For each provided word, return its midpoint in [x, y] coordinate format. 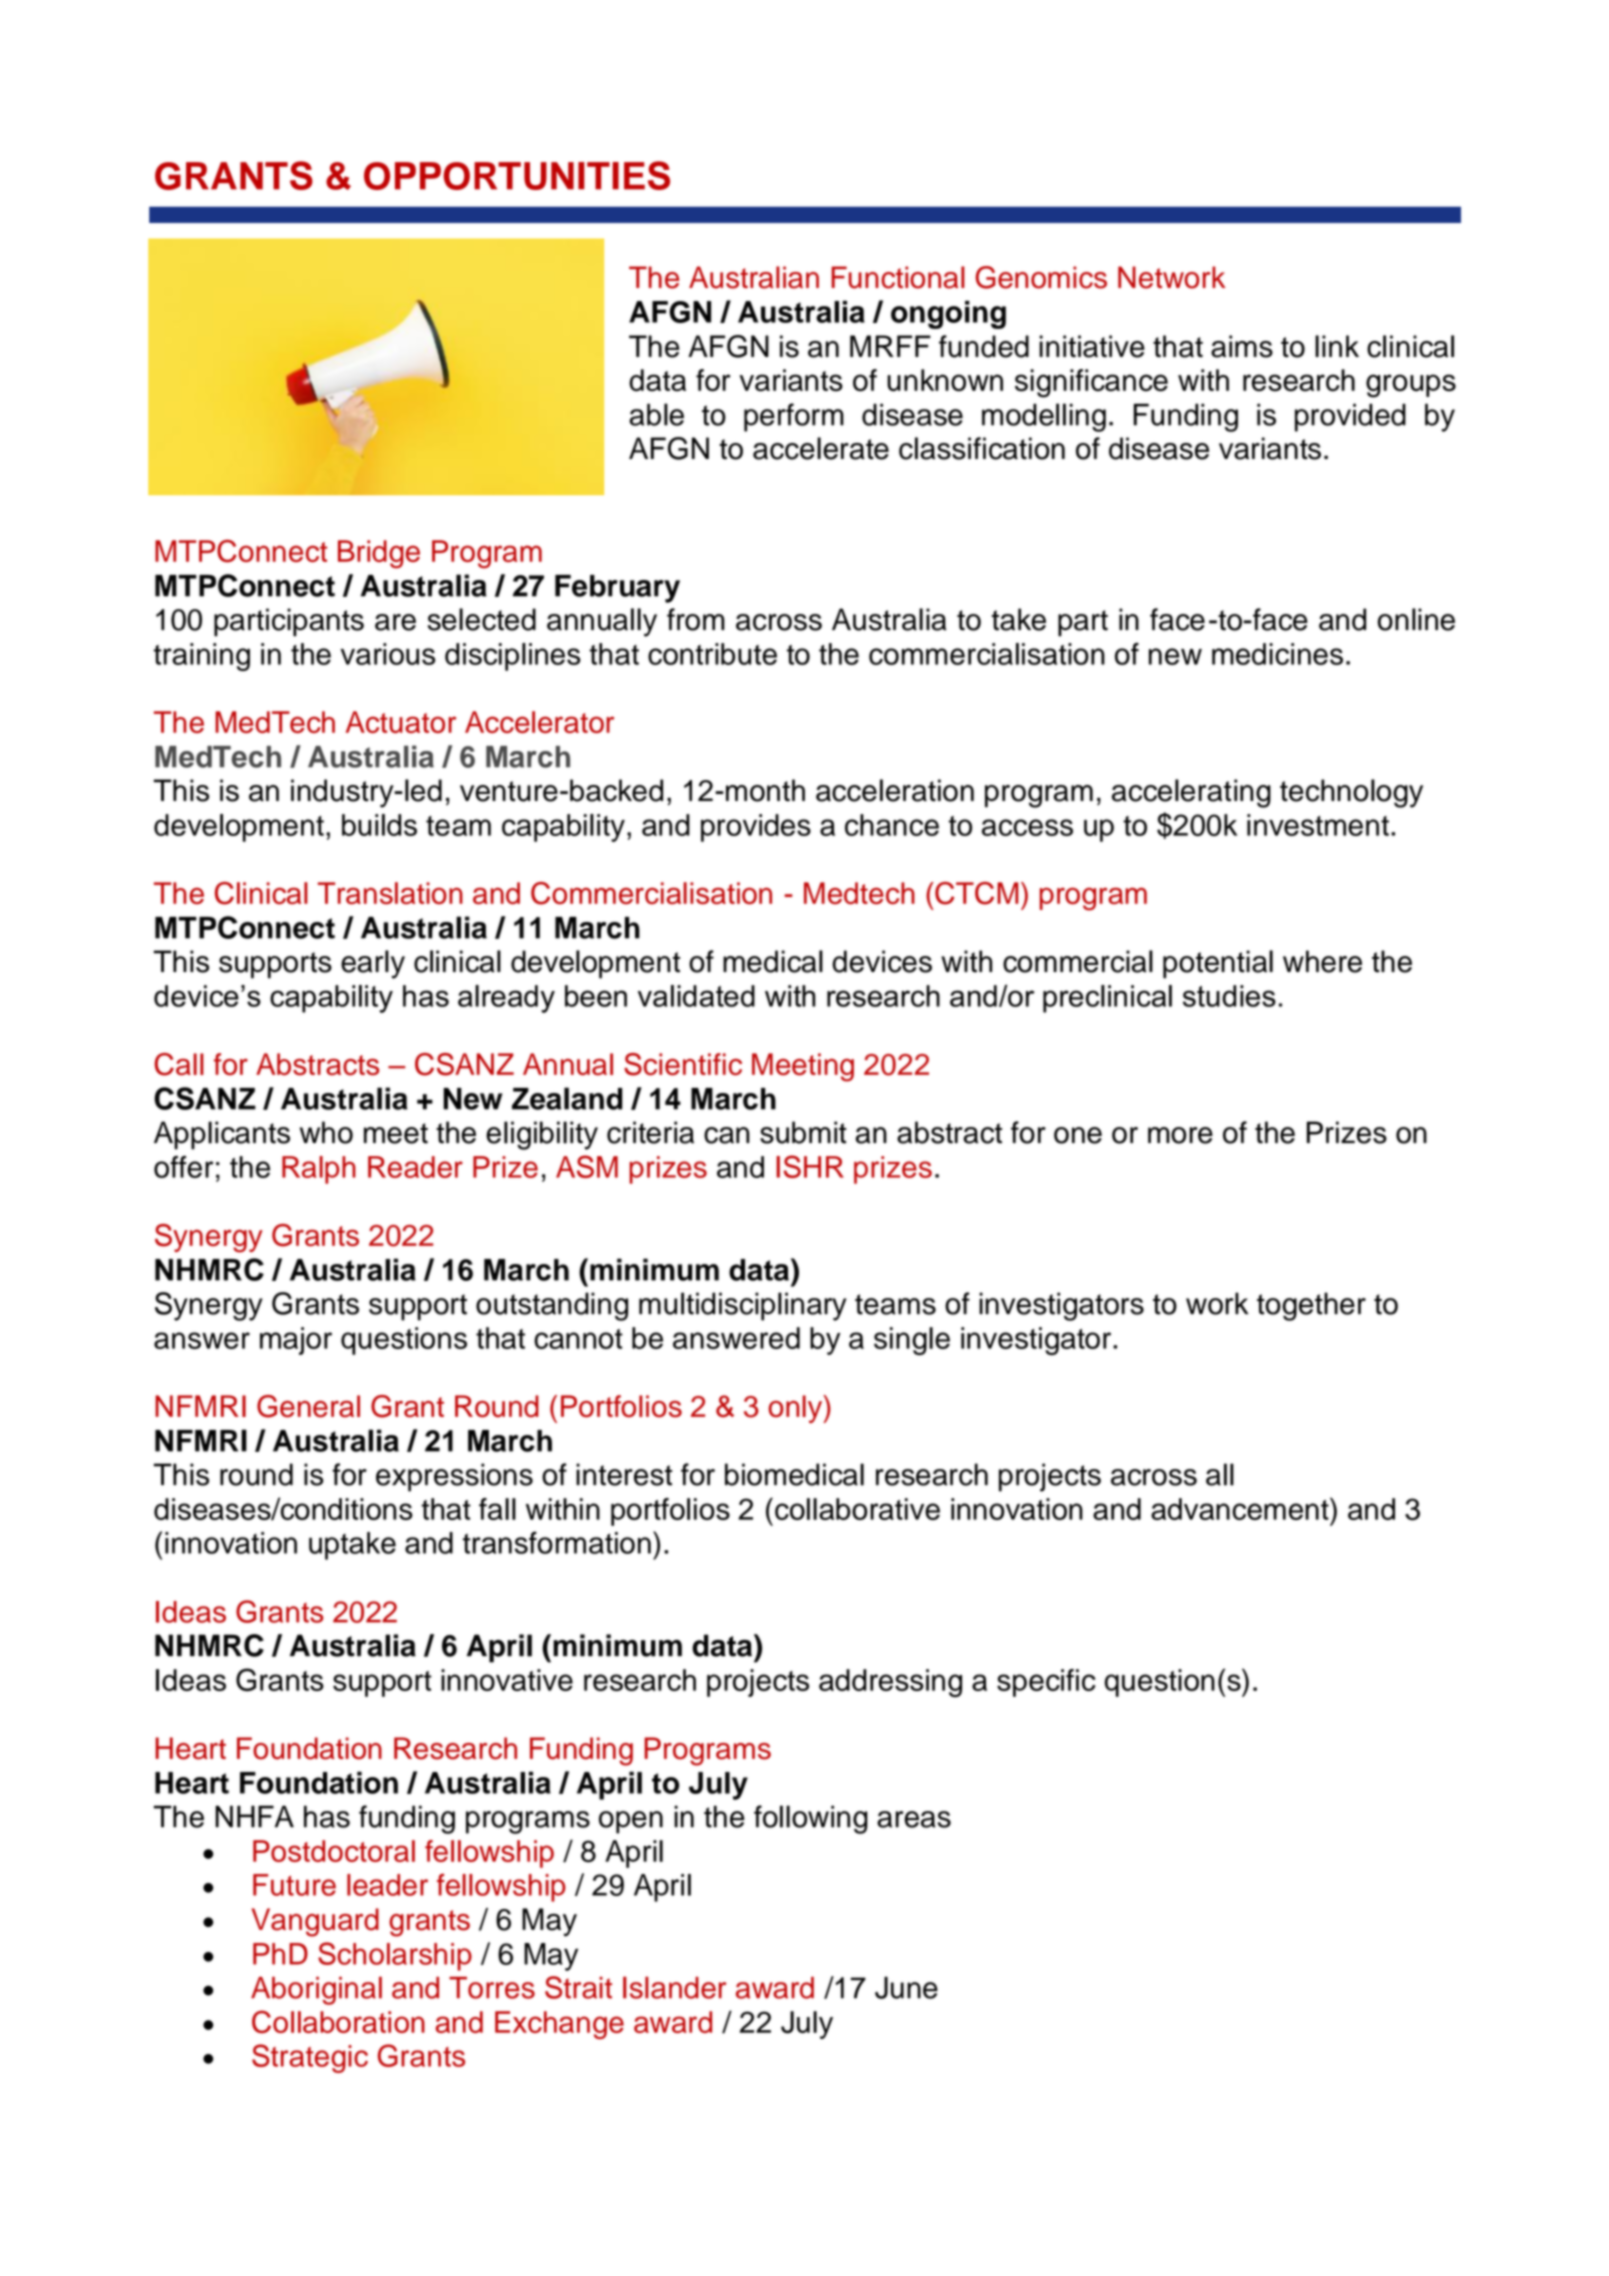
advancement [1241, 1508]
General [308, 1406]
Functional [898, 277]
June [906, 1987]
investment [1318, 825]
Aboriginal [316, 1990]
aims [1242, 346]
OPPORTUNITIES [517, 175]
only [797, 1409]
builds [379, 825]
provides [756, 828]
